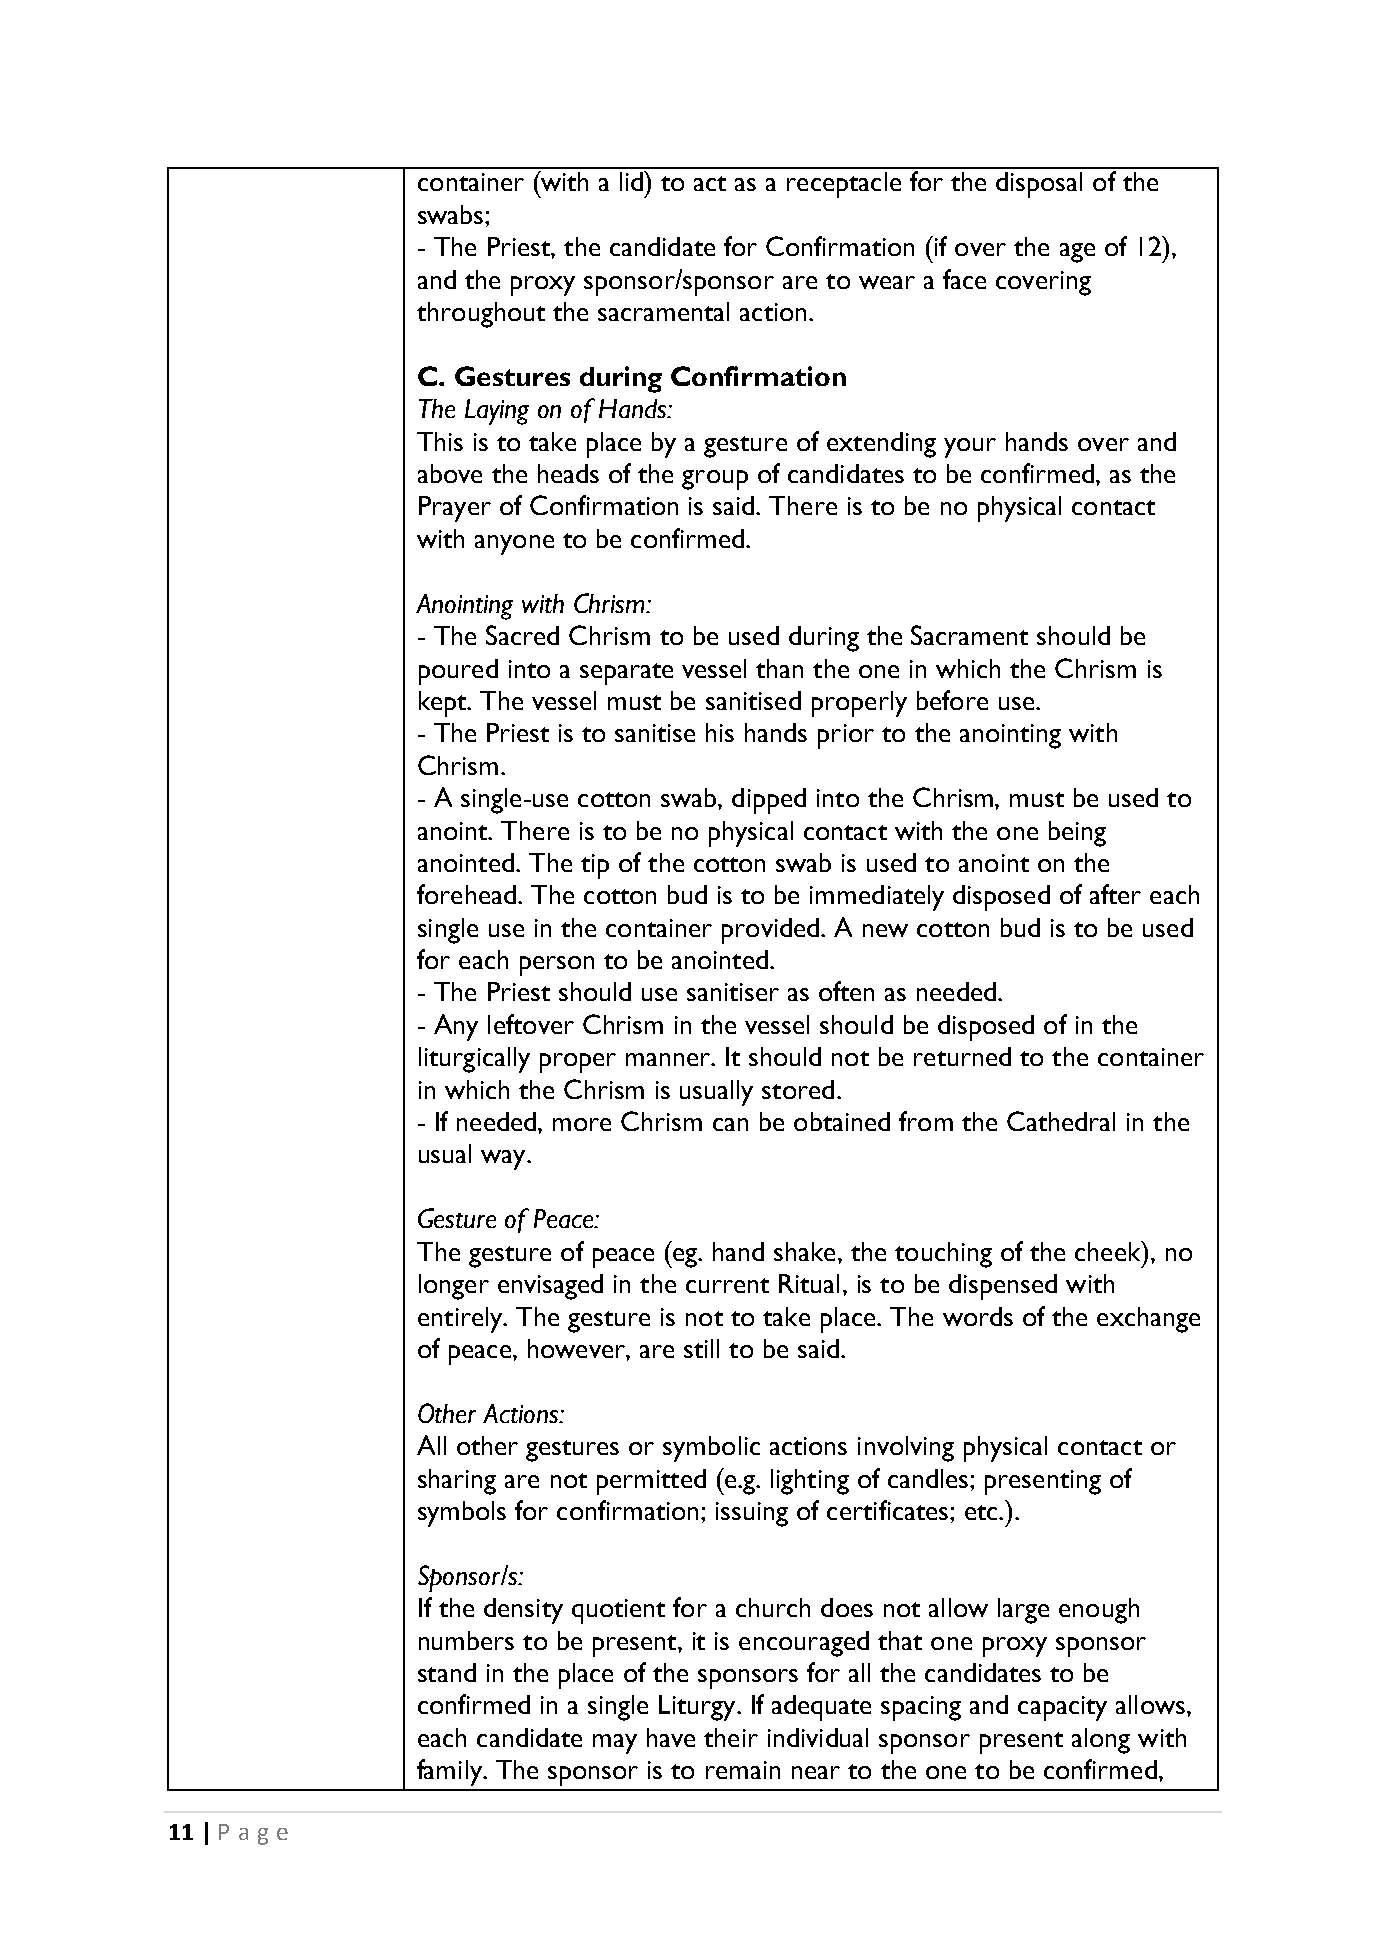  Describe the element at coordinates (779, 668) in the document. I see `than` at that location.
